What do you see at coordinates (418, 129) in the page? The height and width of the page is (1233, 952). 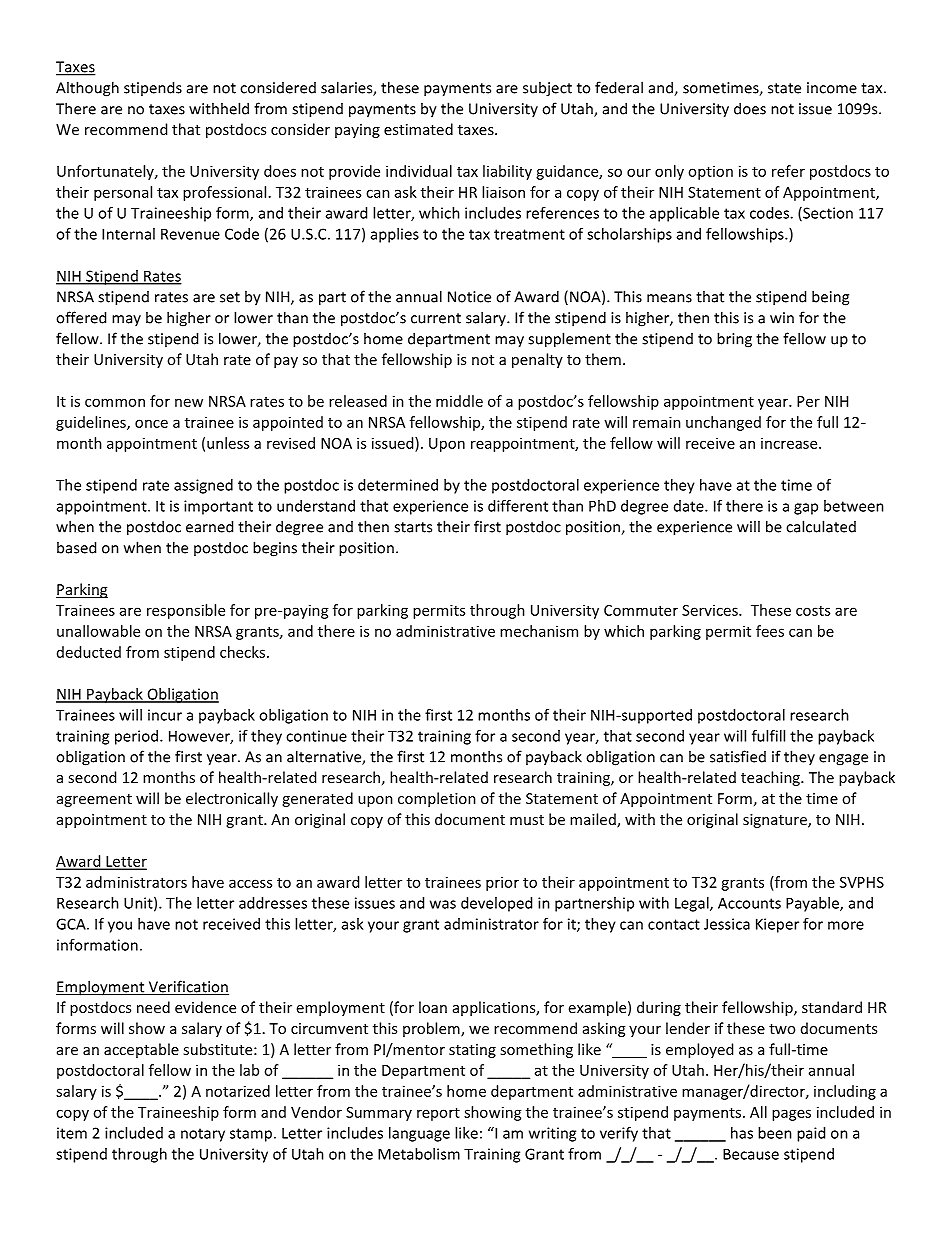 I see `estimated` at bounding box center [418, 129].
